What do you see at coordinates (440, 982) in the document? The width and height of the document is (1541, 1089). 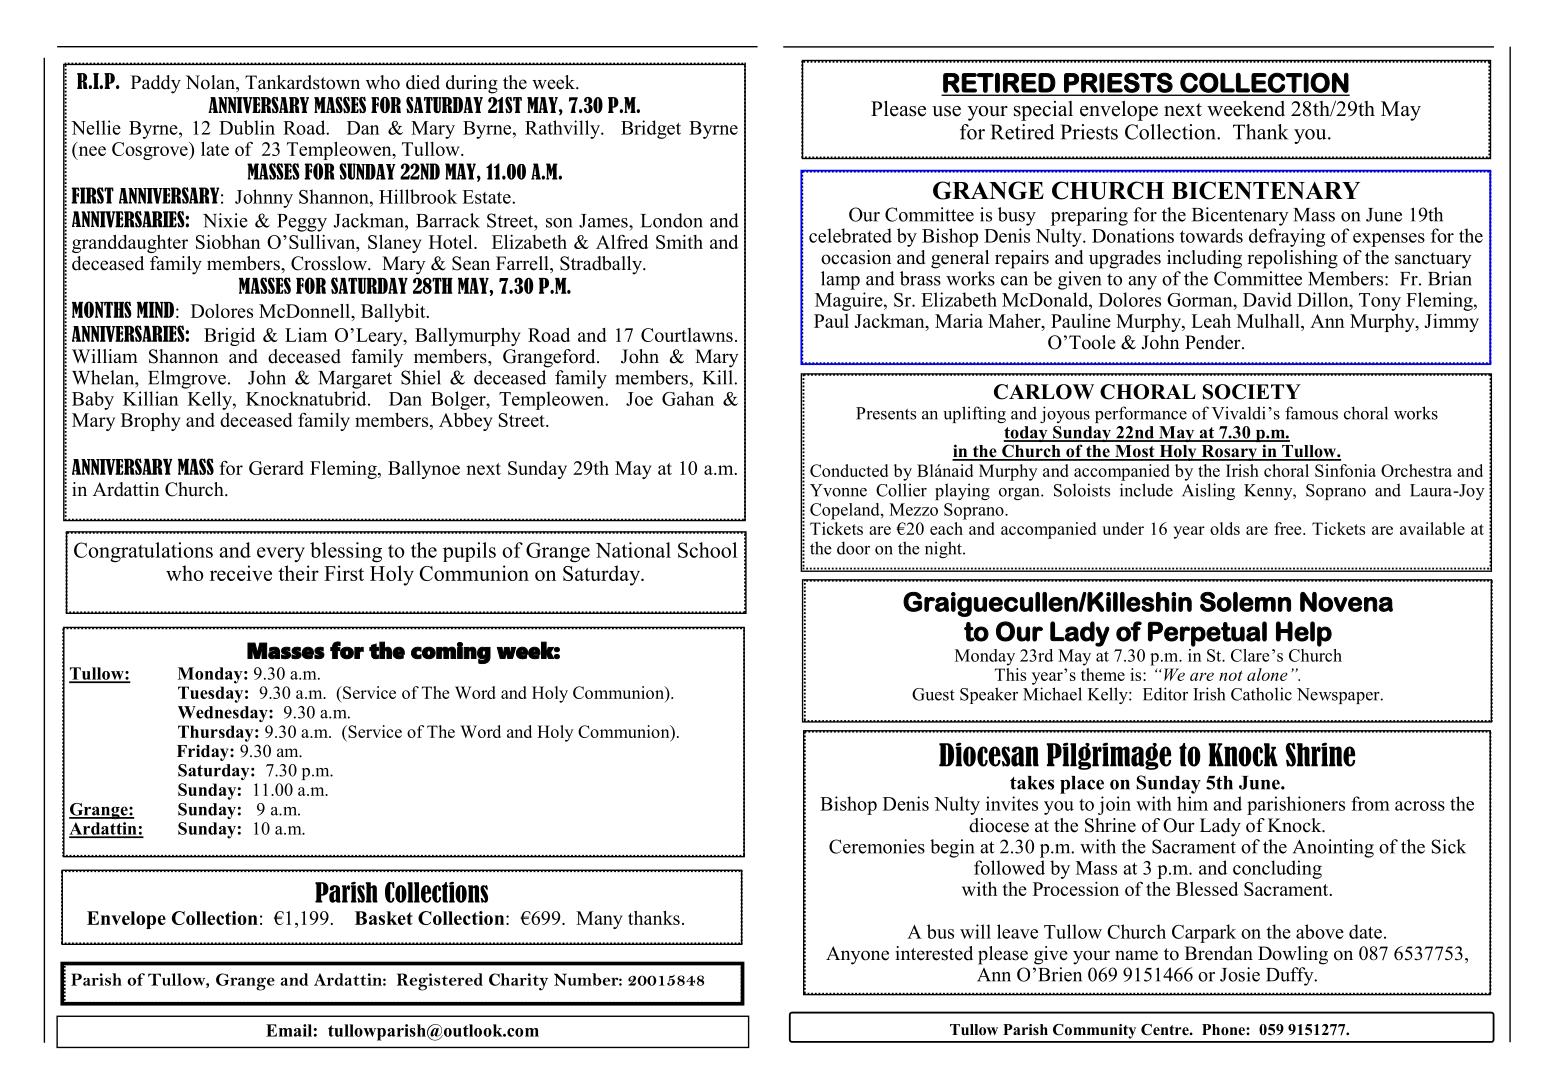 I see `Registered` at bounding box center [440, 982].
